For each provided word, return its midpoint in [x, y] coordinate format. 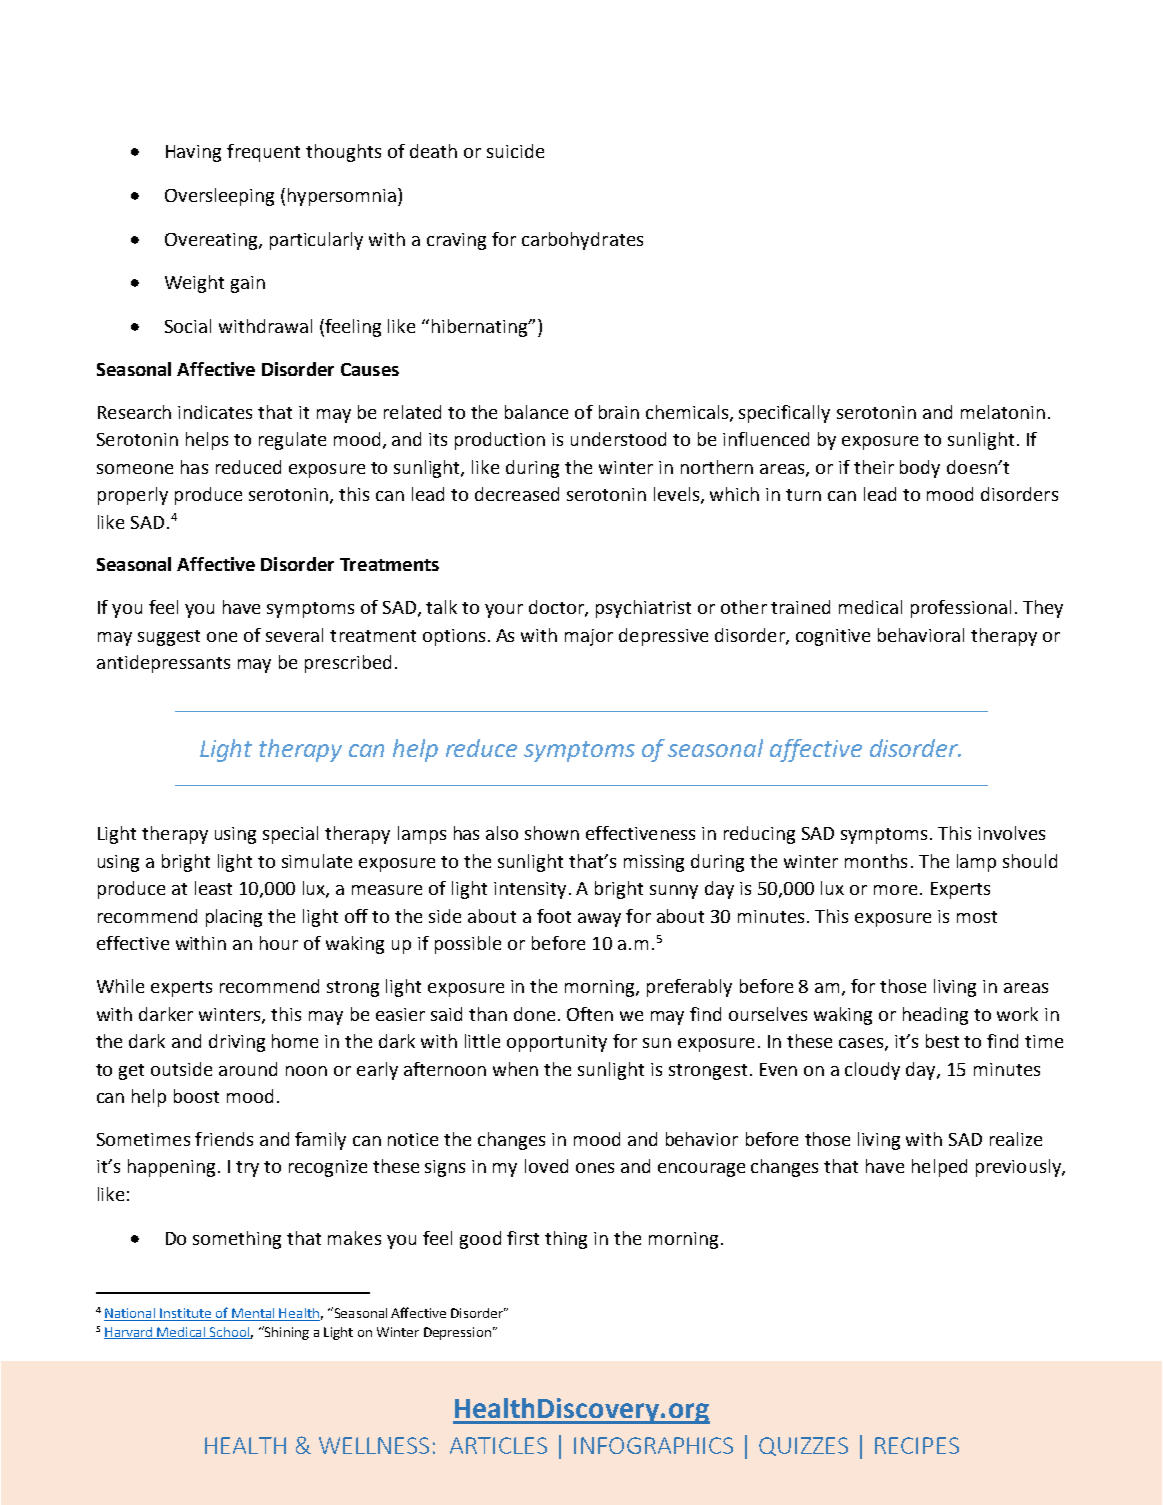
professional [961, 609]
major [589, 637]
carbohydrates [582, 241]
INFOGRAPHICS [653, 1445]
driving [237, 1043]
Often [590, 1014]
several [294, 635]
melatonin [1003, 412]
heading [935, 1016]
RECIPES [917, 1445]
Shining [285, 1333]
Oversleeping [219, 197]
